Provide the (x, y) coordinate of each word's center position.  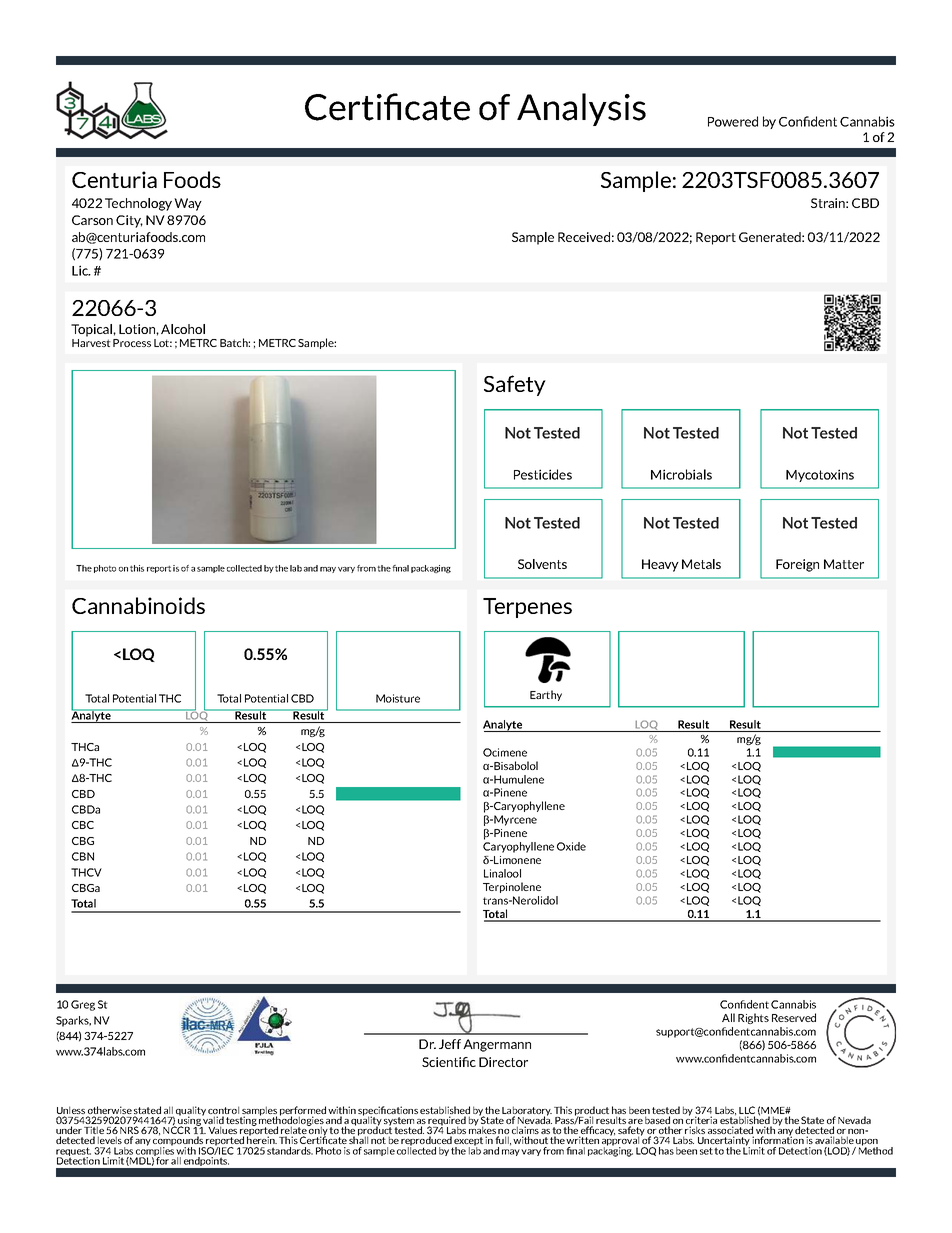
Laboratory (527, 1112)
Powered (733, 121)
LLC (747, 1111)
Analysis (581, 109)
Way (188, 204)
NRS (129, 1131)
